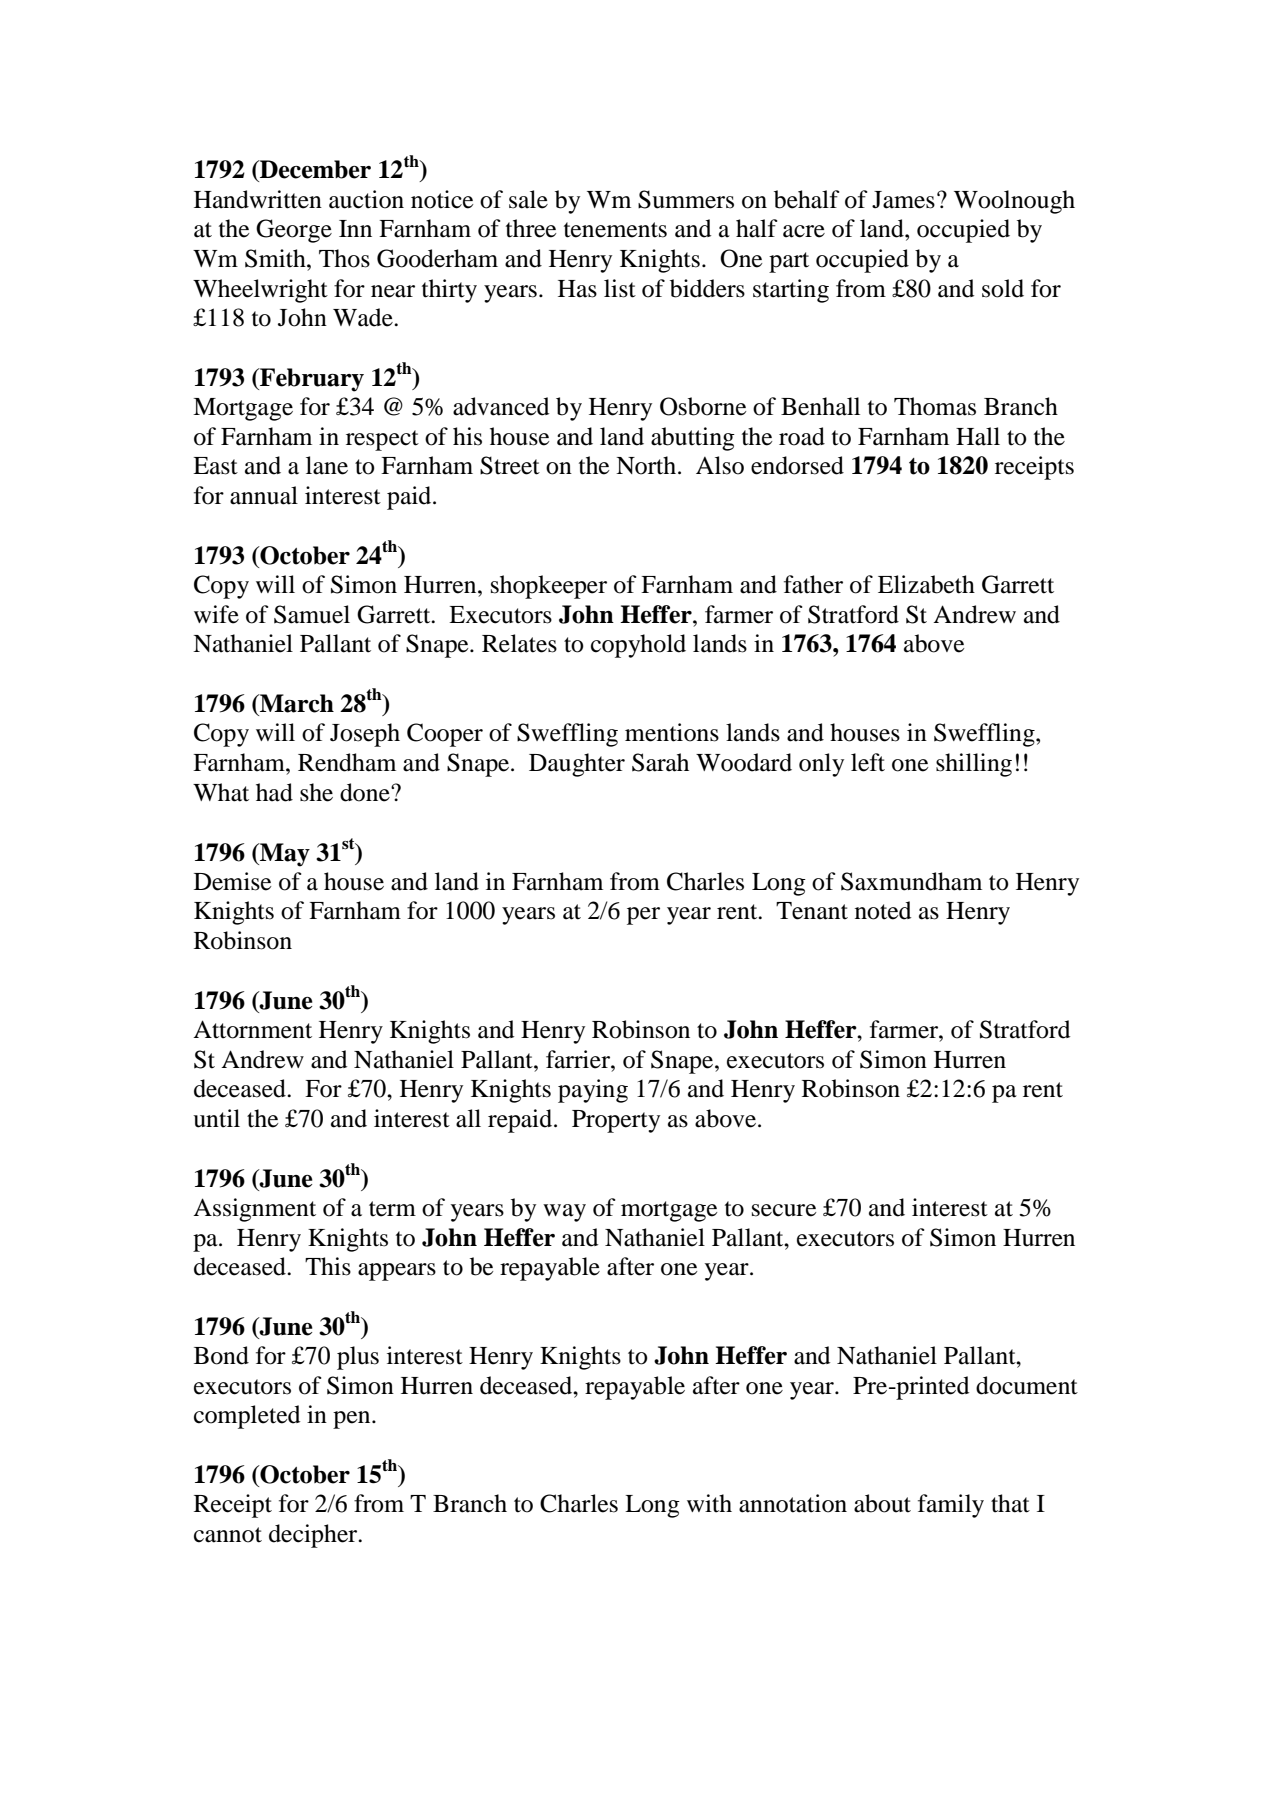 The width and height of the screenshot is (1279, 1809). I want to click on secure, so click(784, 1210).
